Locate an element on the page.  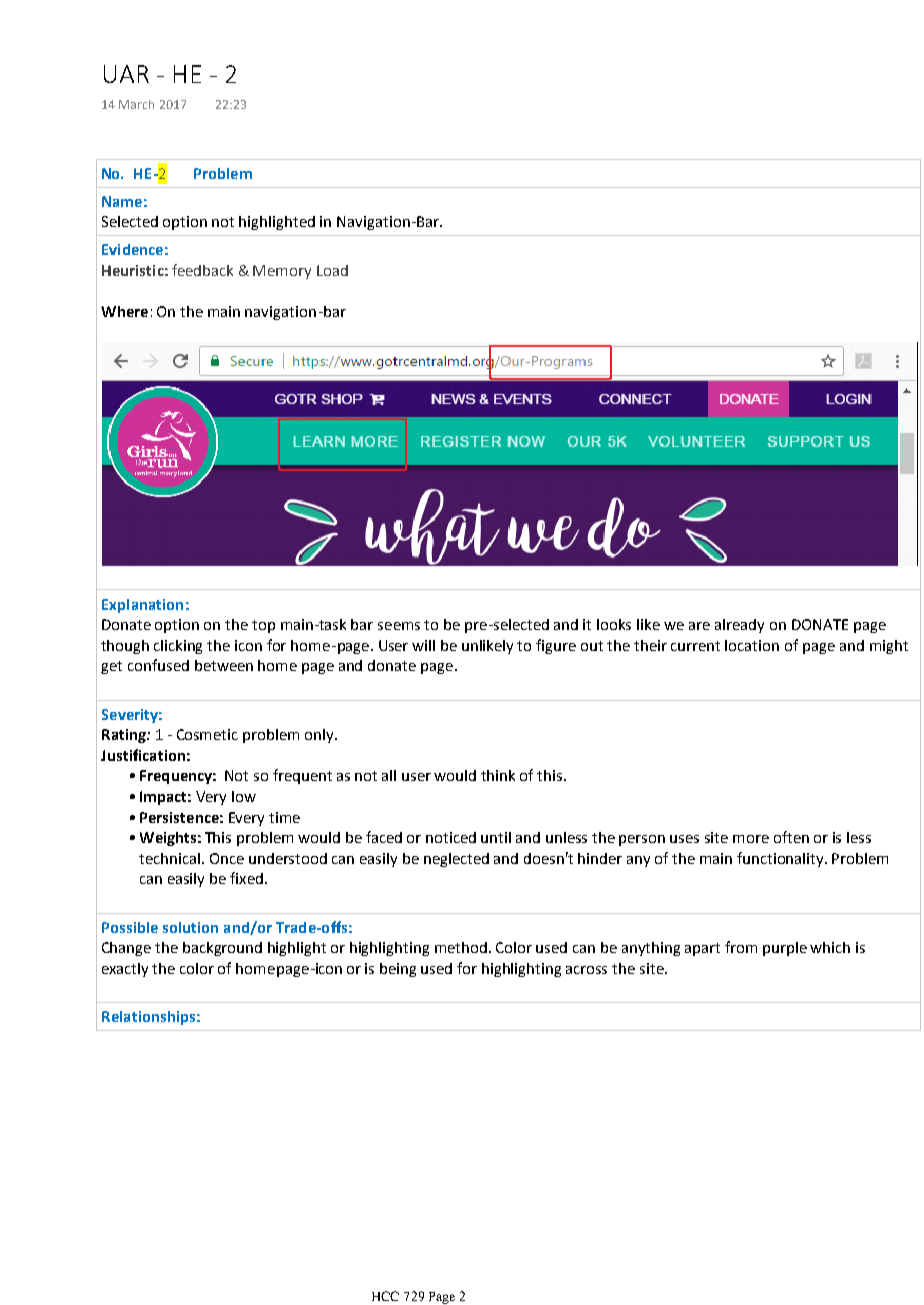
figure is located at coordinates (556, 646).
